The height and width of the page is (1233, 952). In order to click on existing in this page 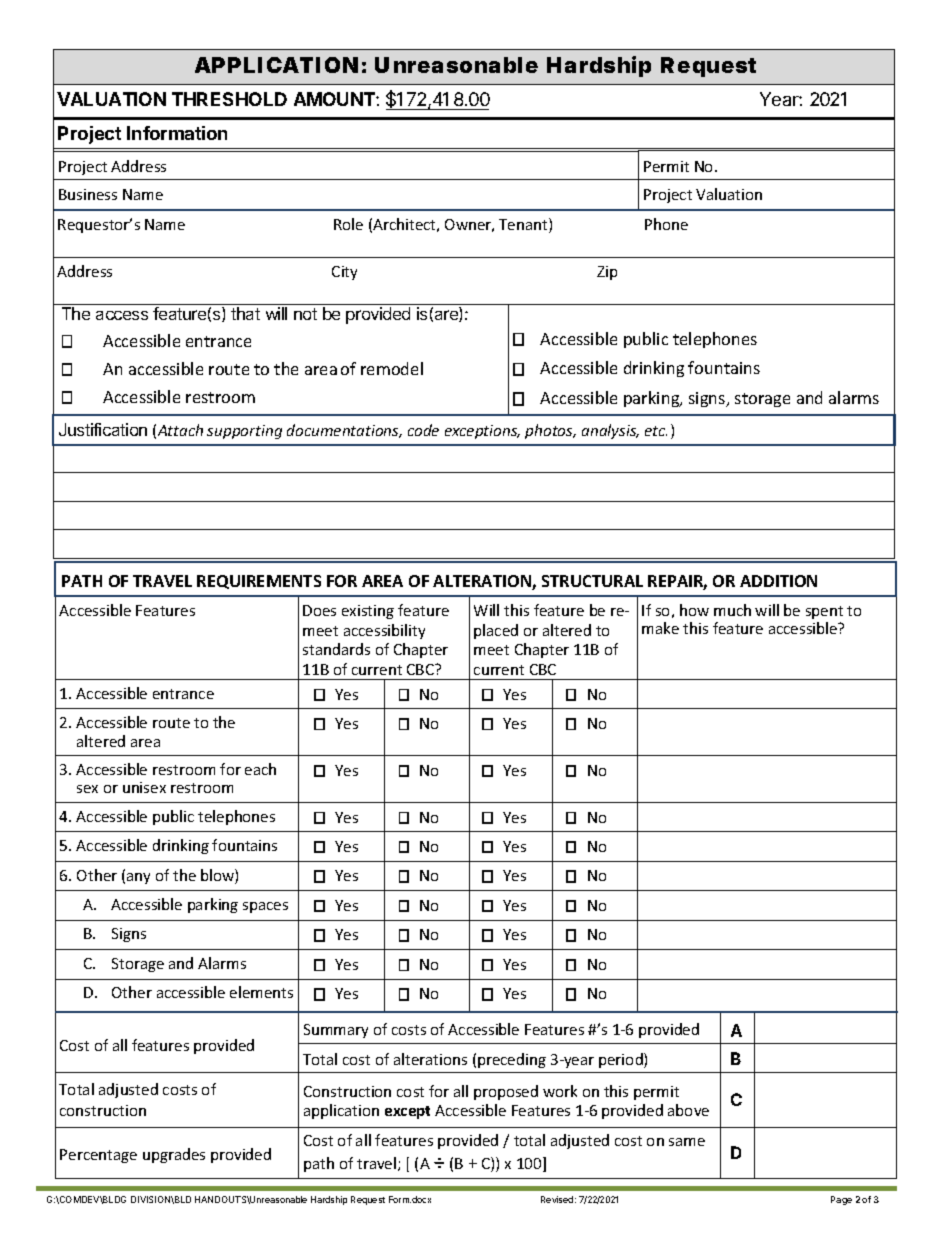, I will do `click(368, 612)`.
